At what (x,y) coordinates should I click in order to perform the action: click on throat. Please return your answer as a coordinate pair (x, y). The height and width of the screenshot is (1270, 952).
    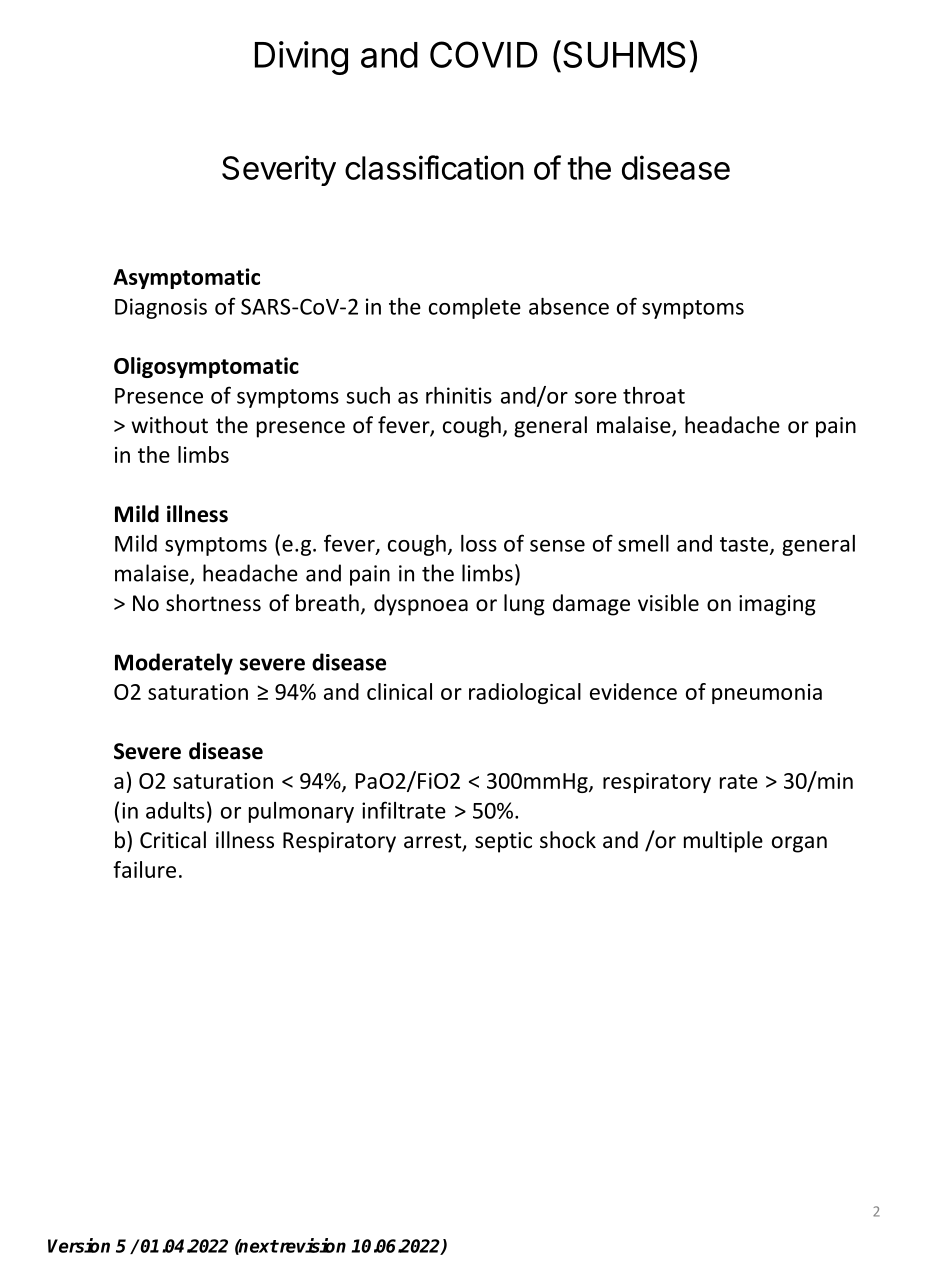
    Looking at the image, I should click on (654, 395).
